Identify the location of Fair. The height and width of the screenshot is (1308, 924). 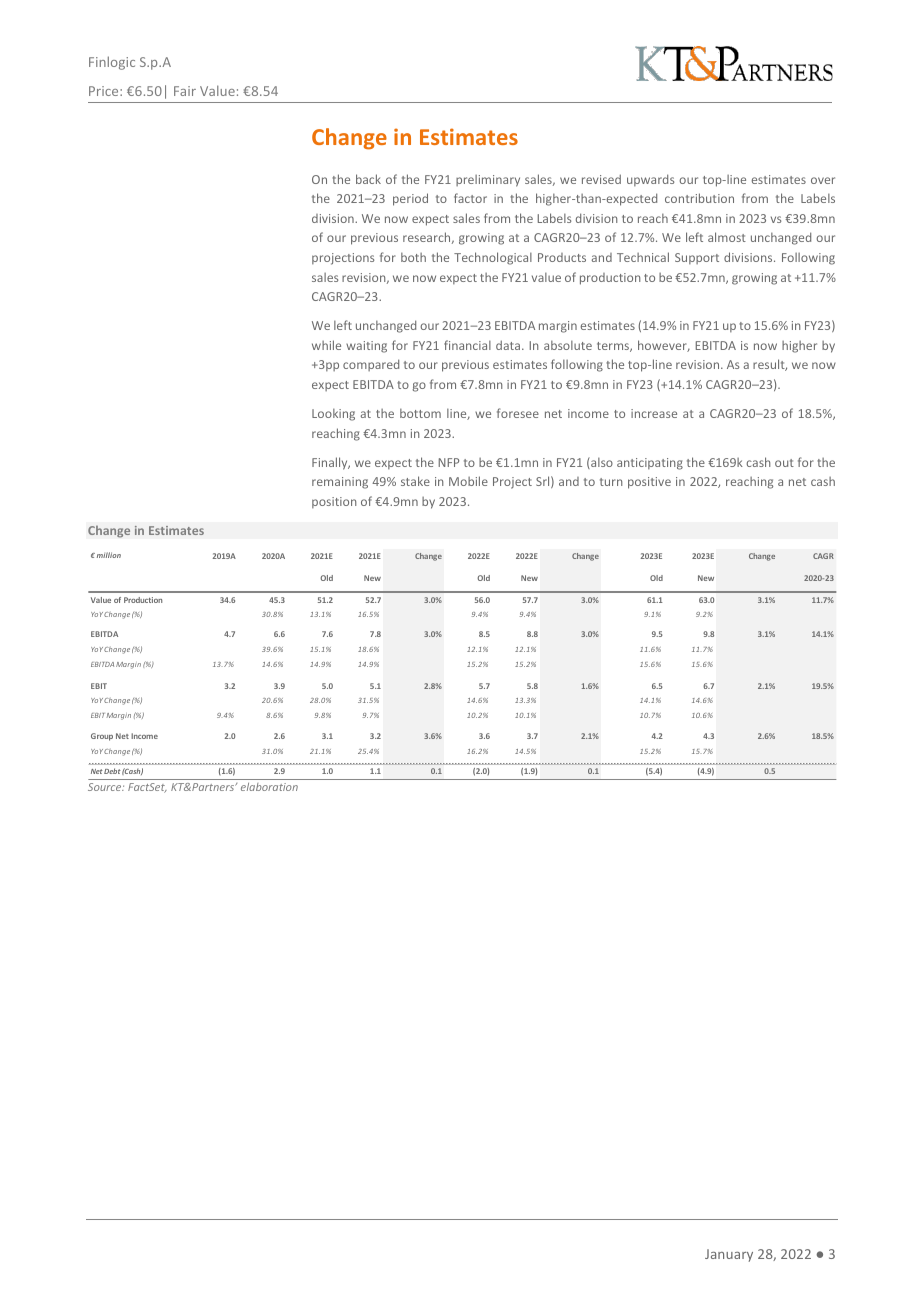
(185, 91).
